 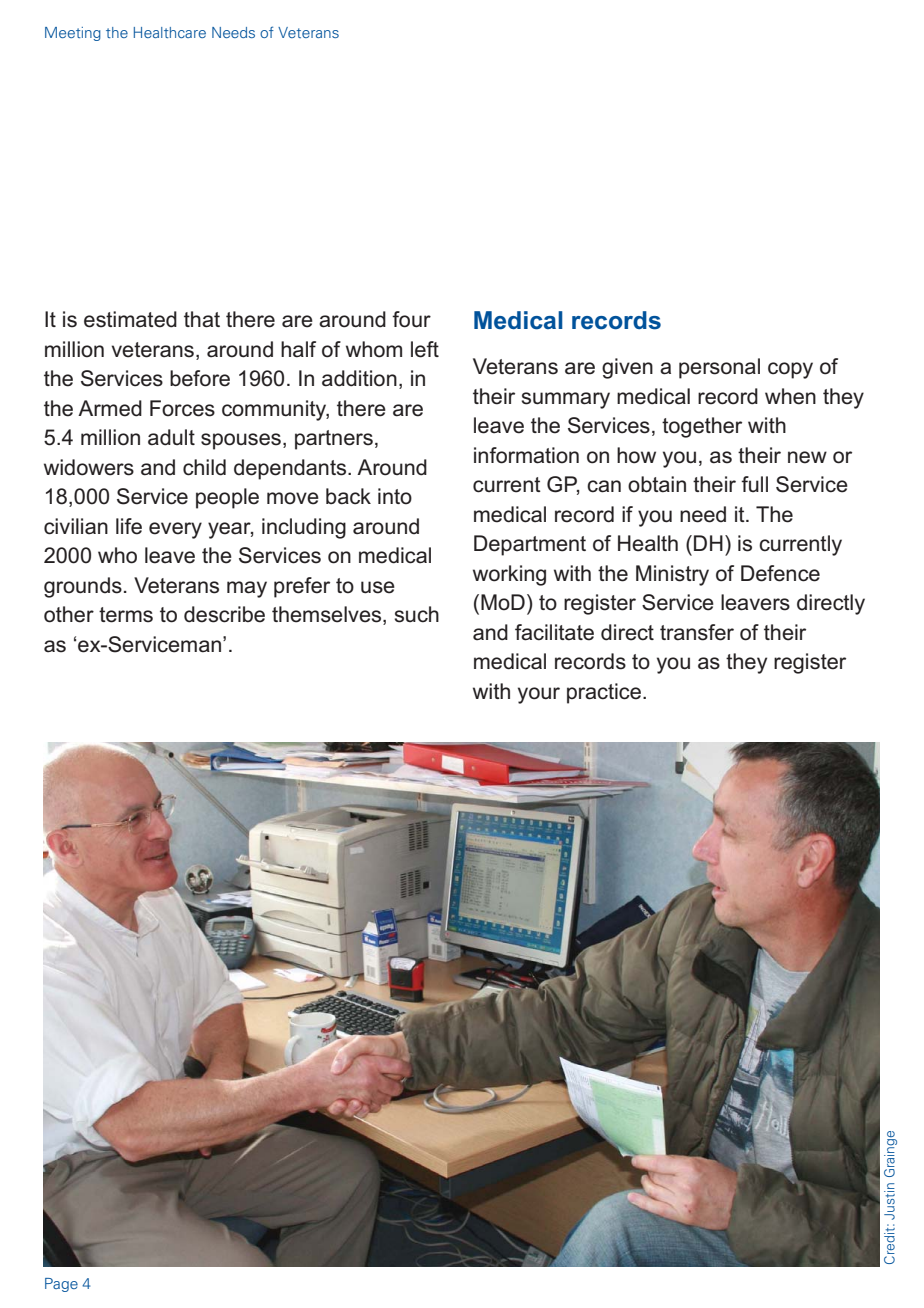 What do you see at coordinates (61, 1285) in the image?
I see `Page` at bounding box center [61, 1285].
